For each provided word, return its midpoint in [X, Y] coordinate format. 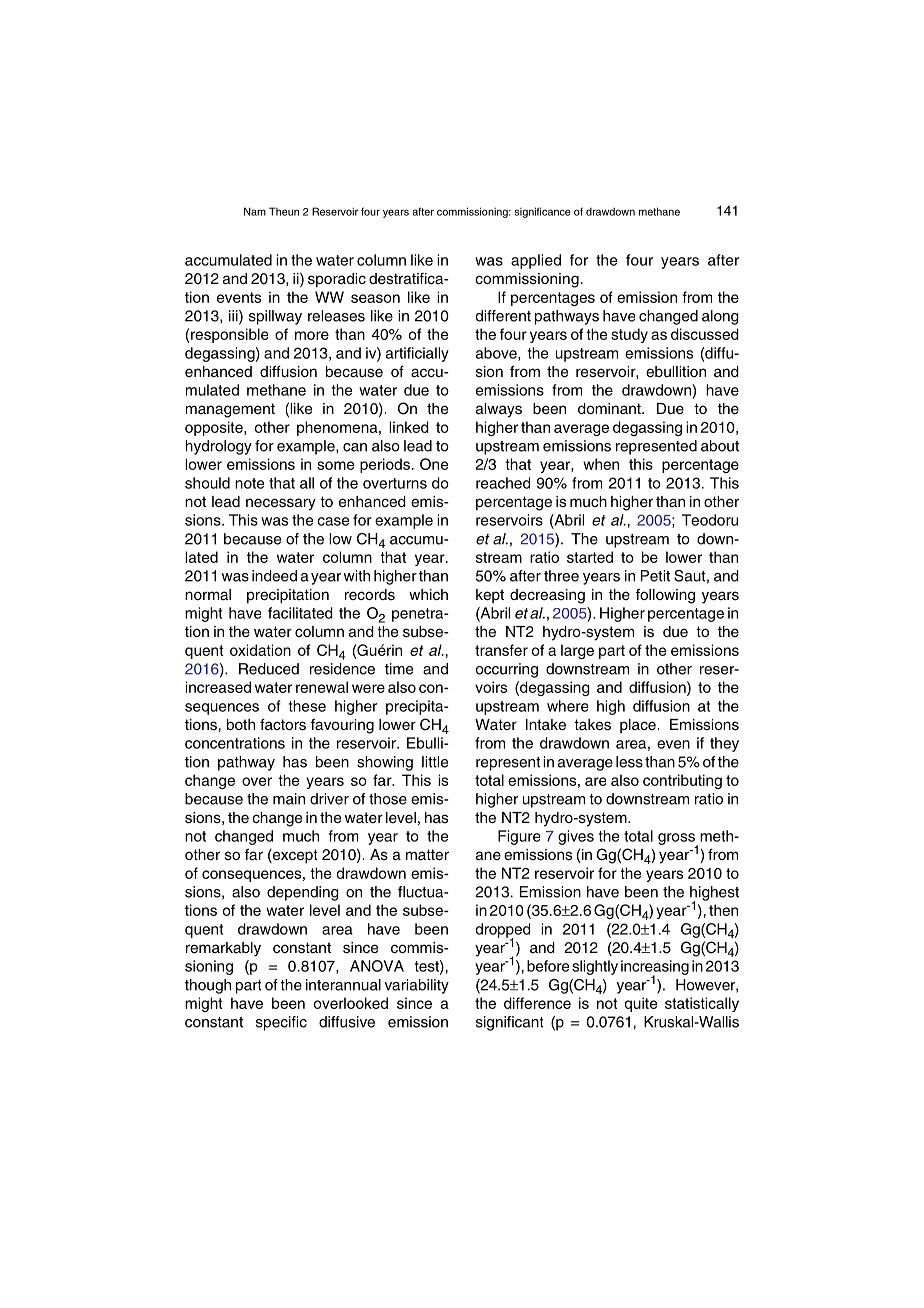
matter [427, 855]
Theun [284, 211]
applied [536, 261]
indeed [274, 576]
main [289, 799]
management [230, 410]
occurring [507, 670]
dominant [610, 408]
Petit [655, 576]
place [638, 726]
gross [677, 840]
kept [490, 596]
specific [281, 1023]
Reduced [269, 669]
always [499, 410]
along [720, 317]
